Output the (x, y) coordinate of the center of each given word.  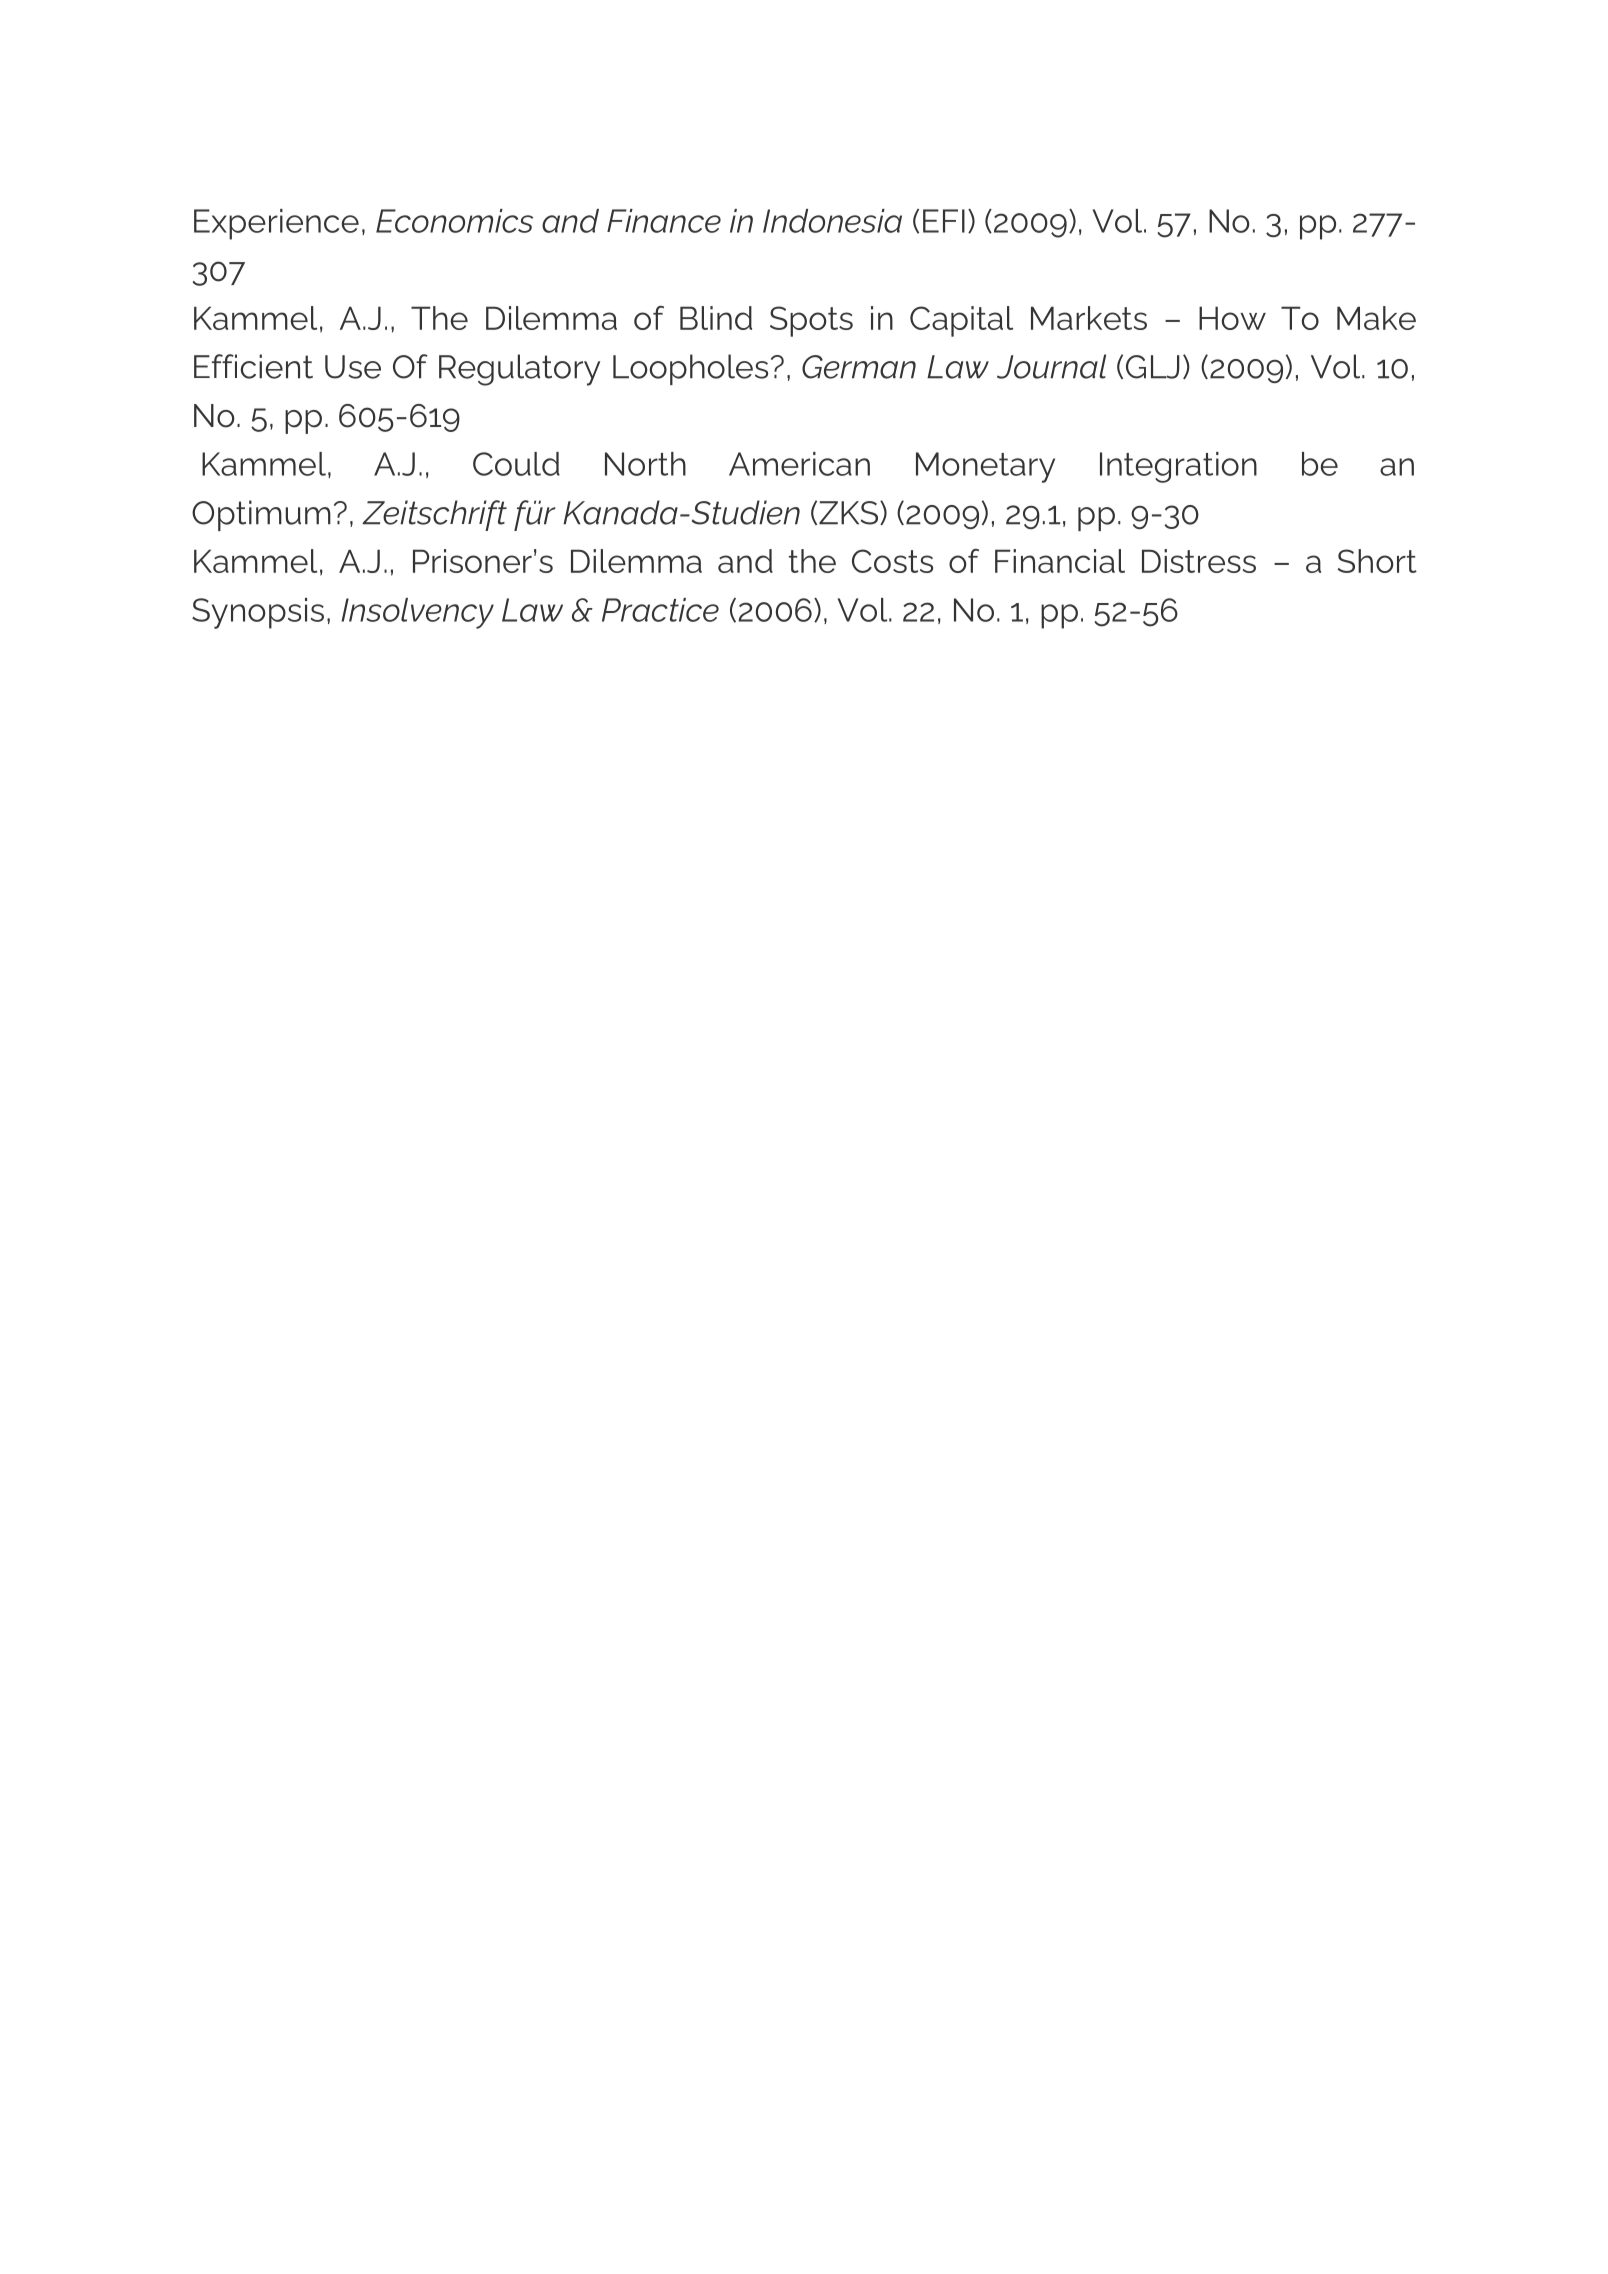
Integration (1178, 467)
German (859, 367)
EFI (944, 221)
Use (353, 367)
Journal (1051, 366)
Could (516, 464)
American (799, 464)
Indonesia (832, 221)
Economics (454, 221)
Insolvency (417, 613)
